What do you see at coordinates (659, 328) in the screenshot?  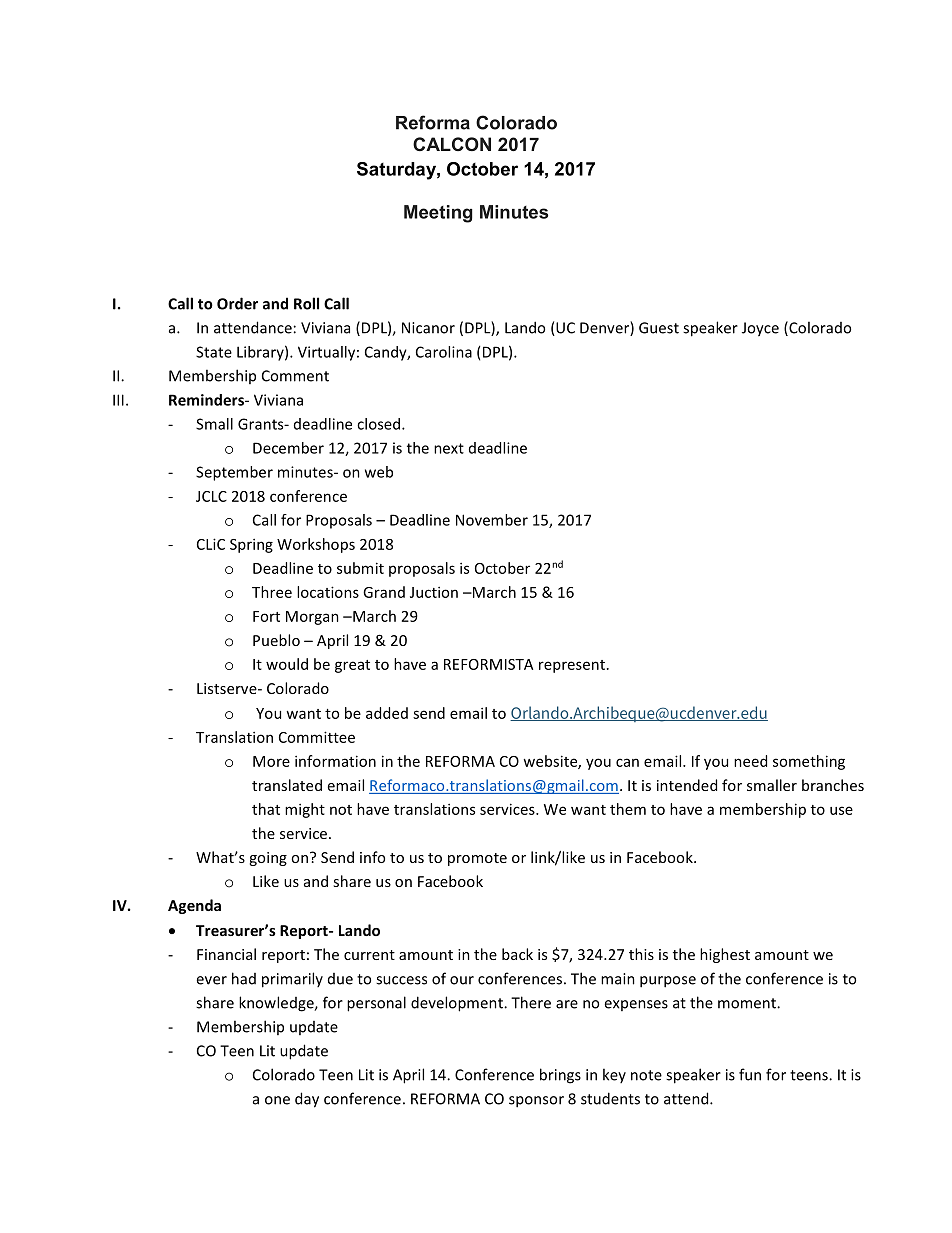 I see `Guest` at bounding box center [659, 328].
